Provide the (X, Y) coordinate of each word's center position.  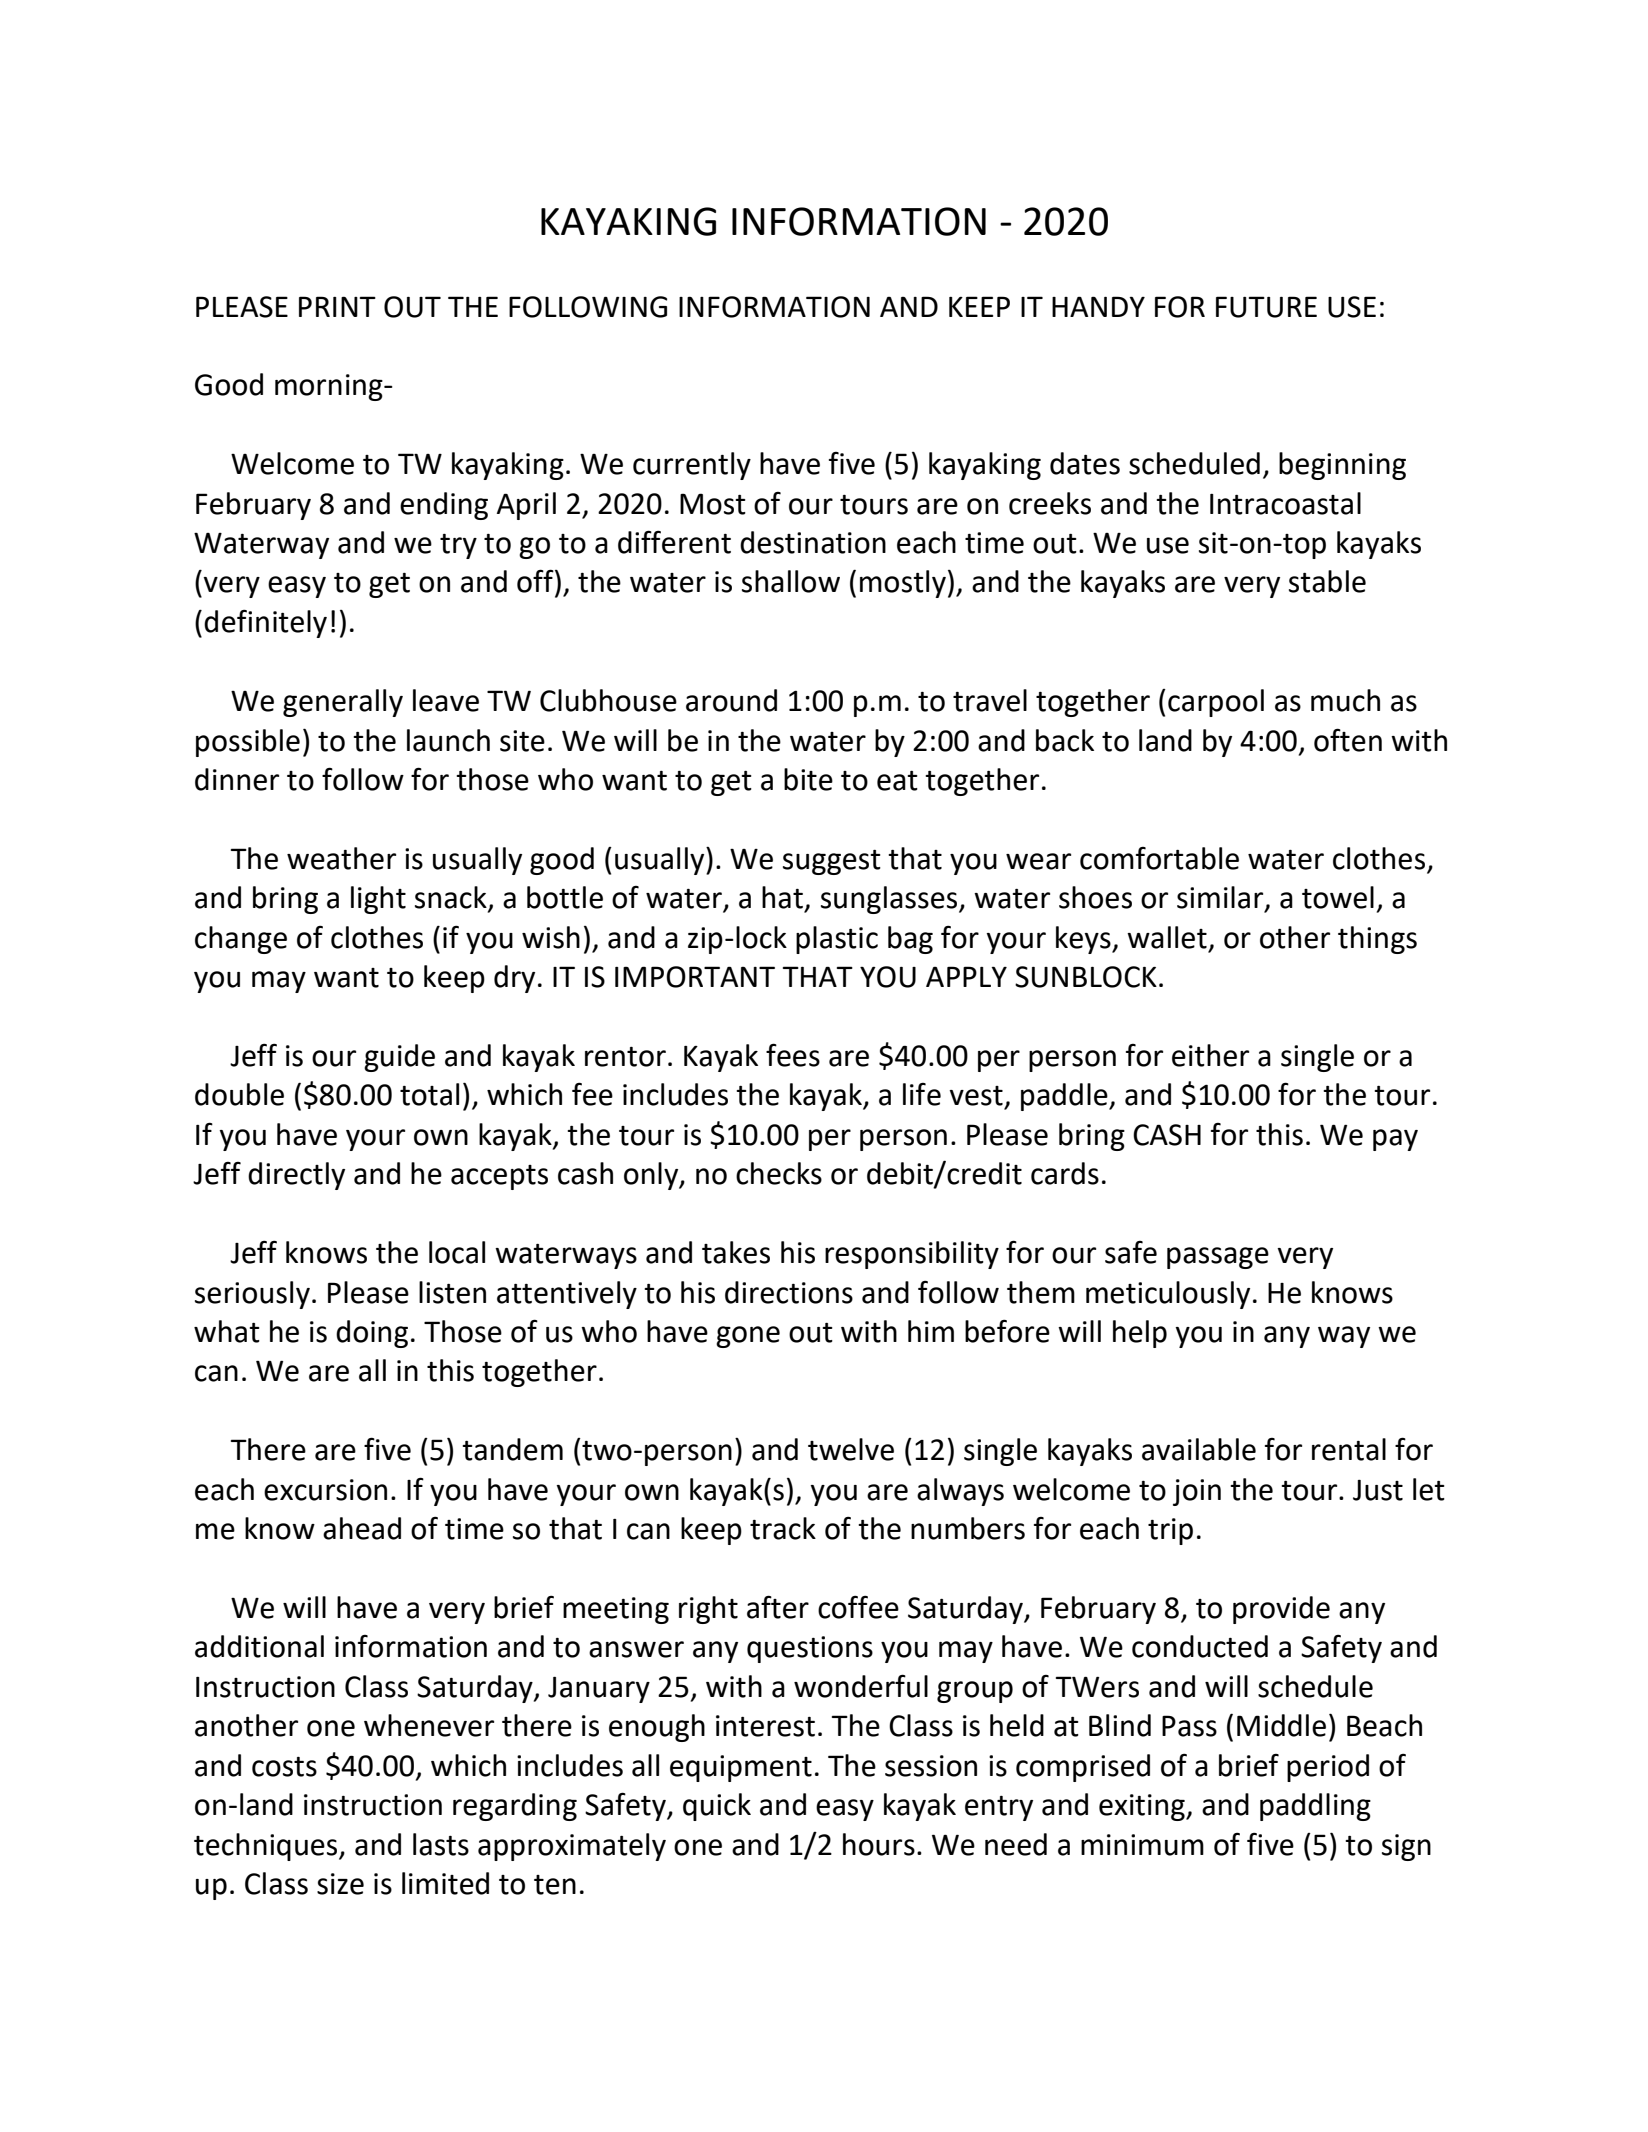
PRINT (337, 306)
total (429, 1094)
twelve (851, 1449)
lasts (441, 1844)
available (1199, 1449)
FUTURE (1266, 307)
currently (692, 466)
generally (343, 703)
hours (879, 1844)
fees (793, 1055)
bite (808, 779)
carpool (1216, 703)
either (1210, 1055)
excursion (325, 1490)
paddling (1315, 1807)
